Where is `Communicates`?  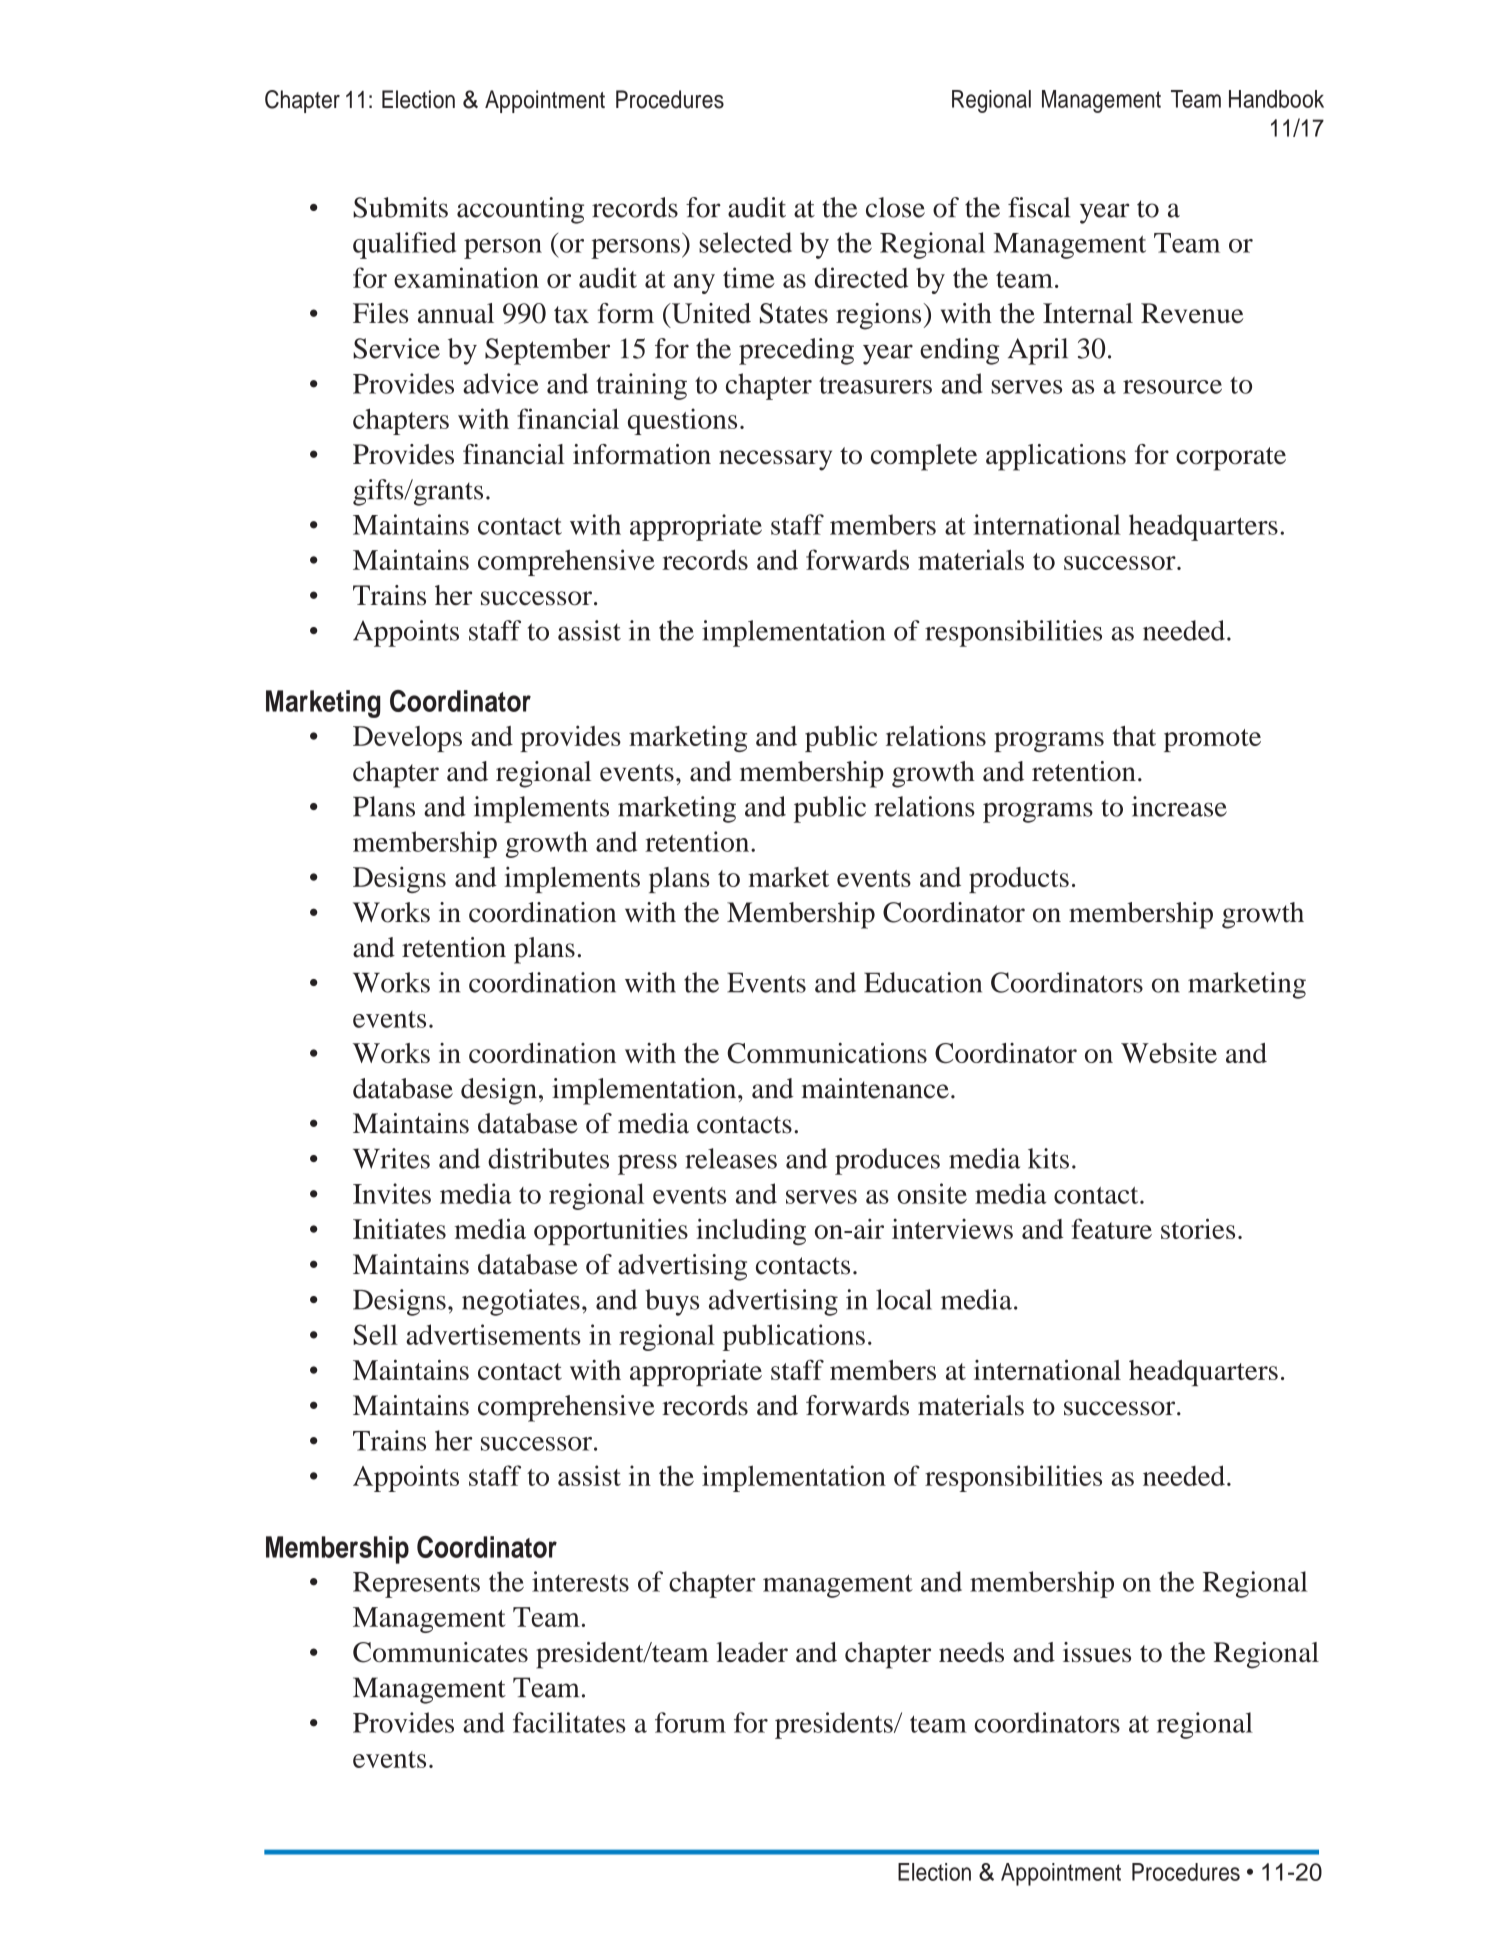 Communicates is located at coordinates (440, 1652).
